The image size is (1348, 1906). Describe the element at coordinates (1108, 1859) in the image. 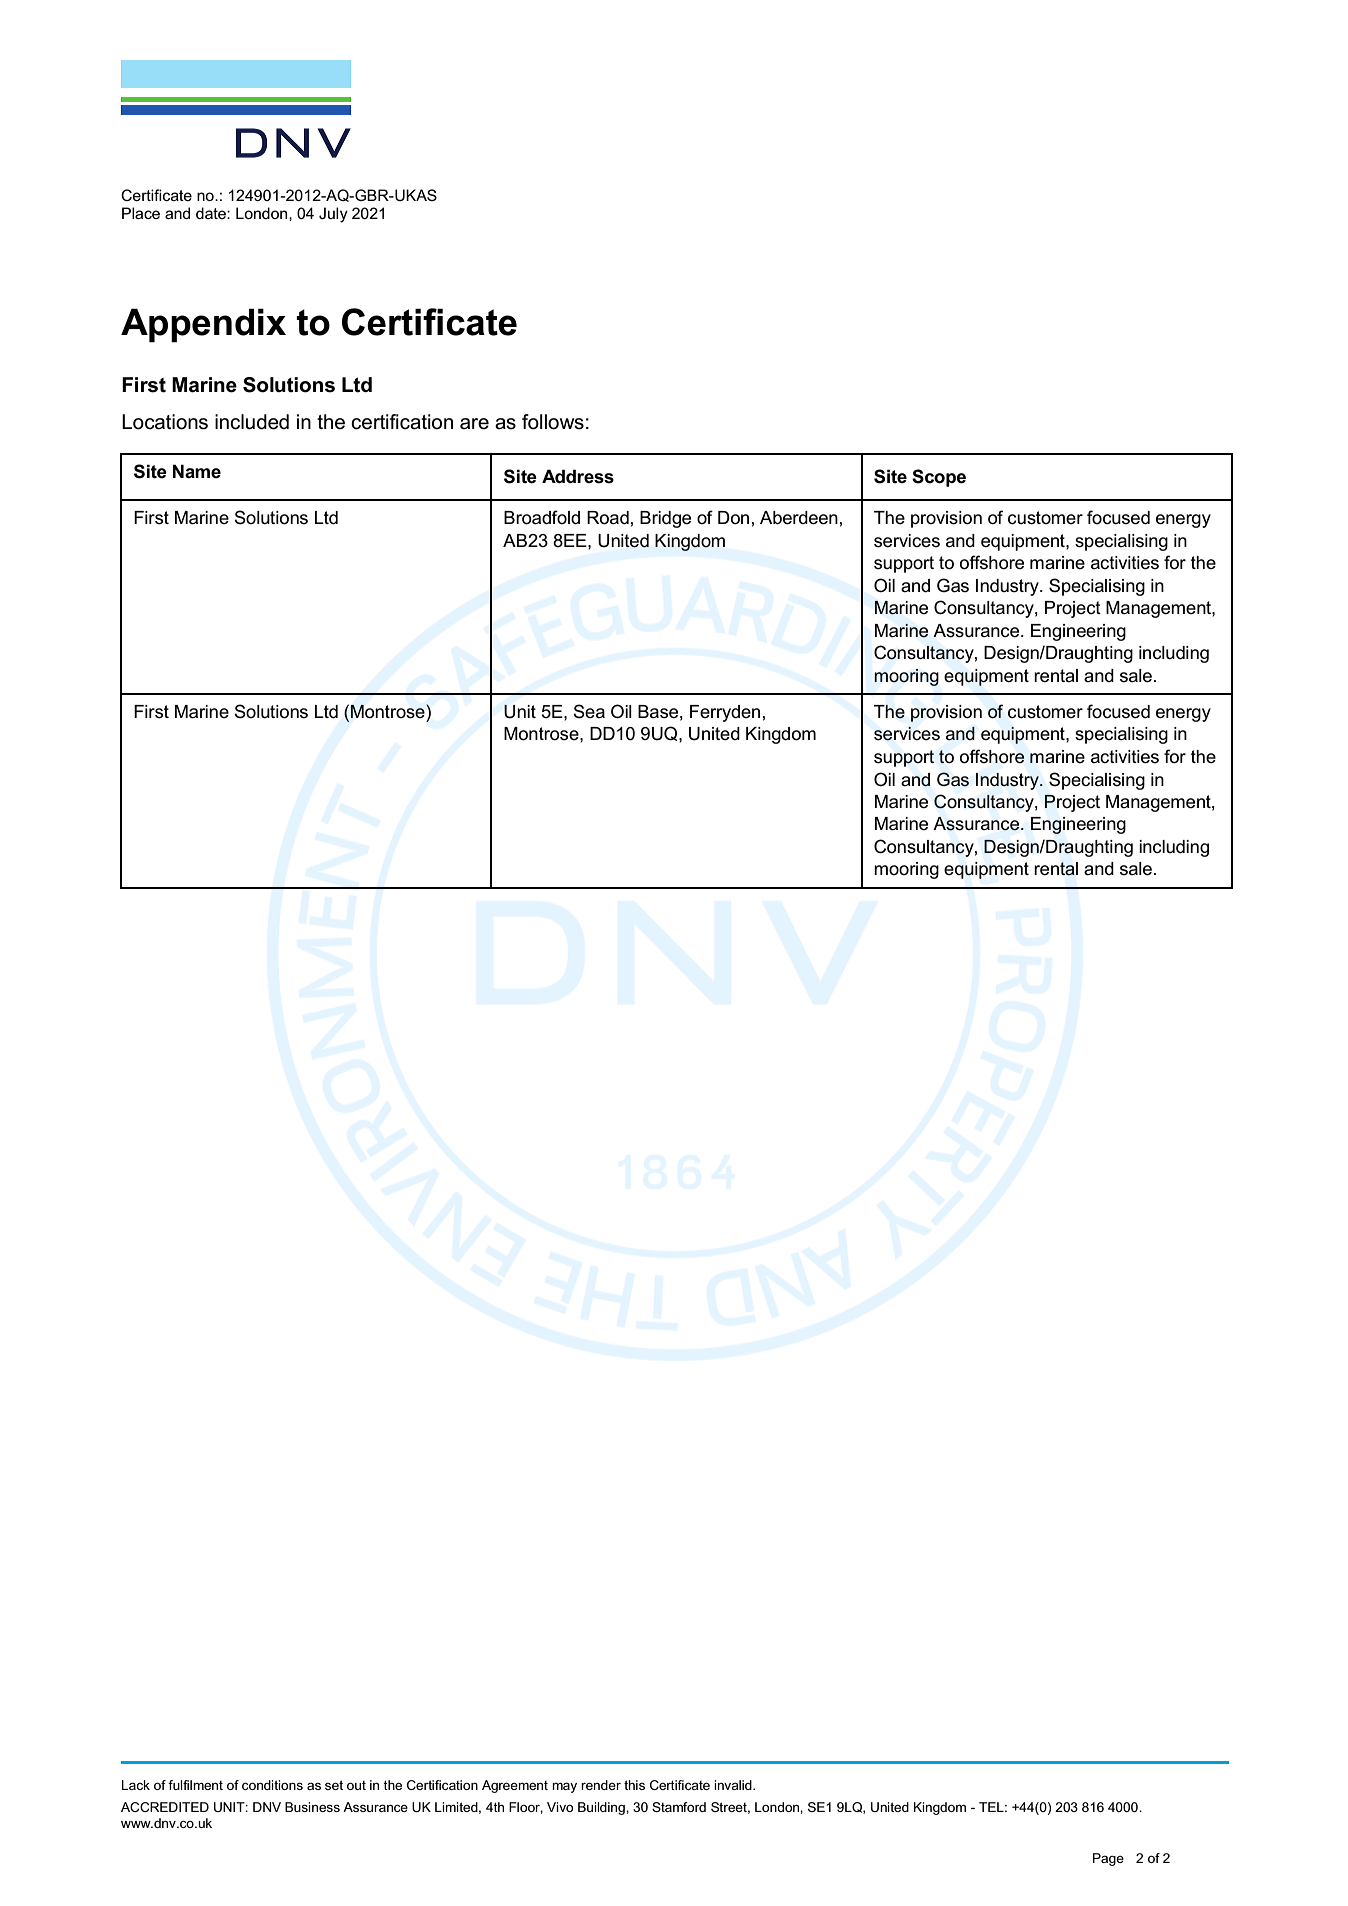

I see `Page` at that location.
